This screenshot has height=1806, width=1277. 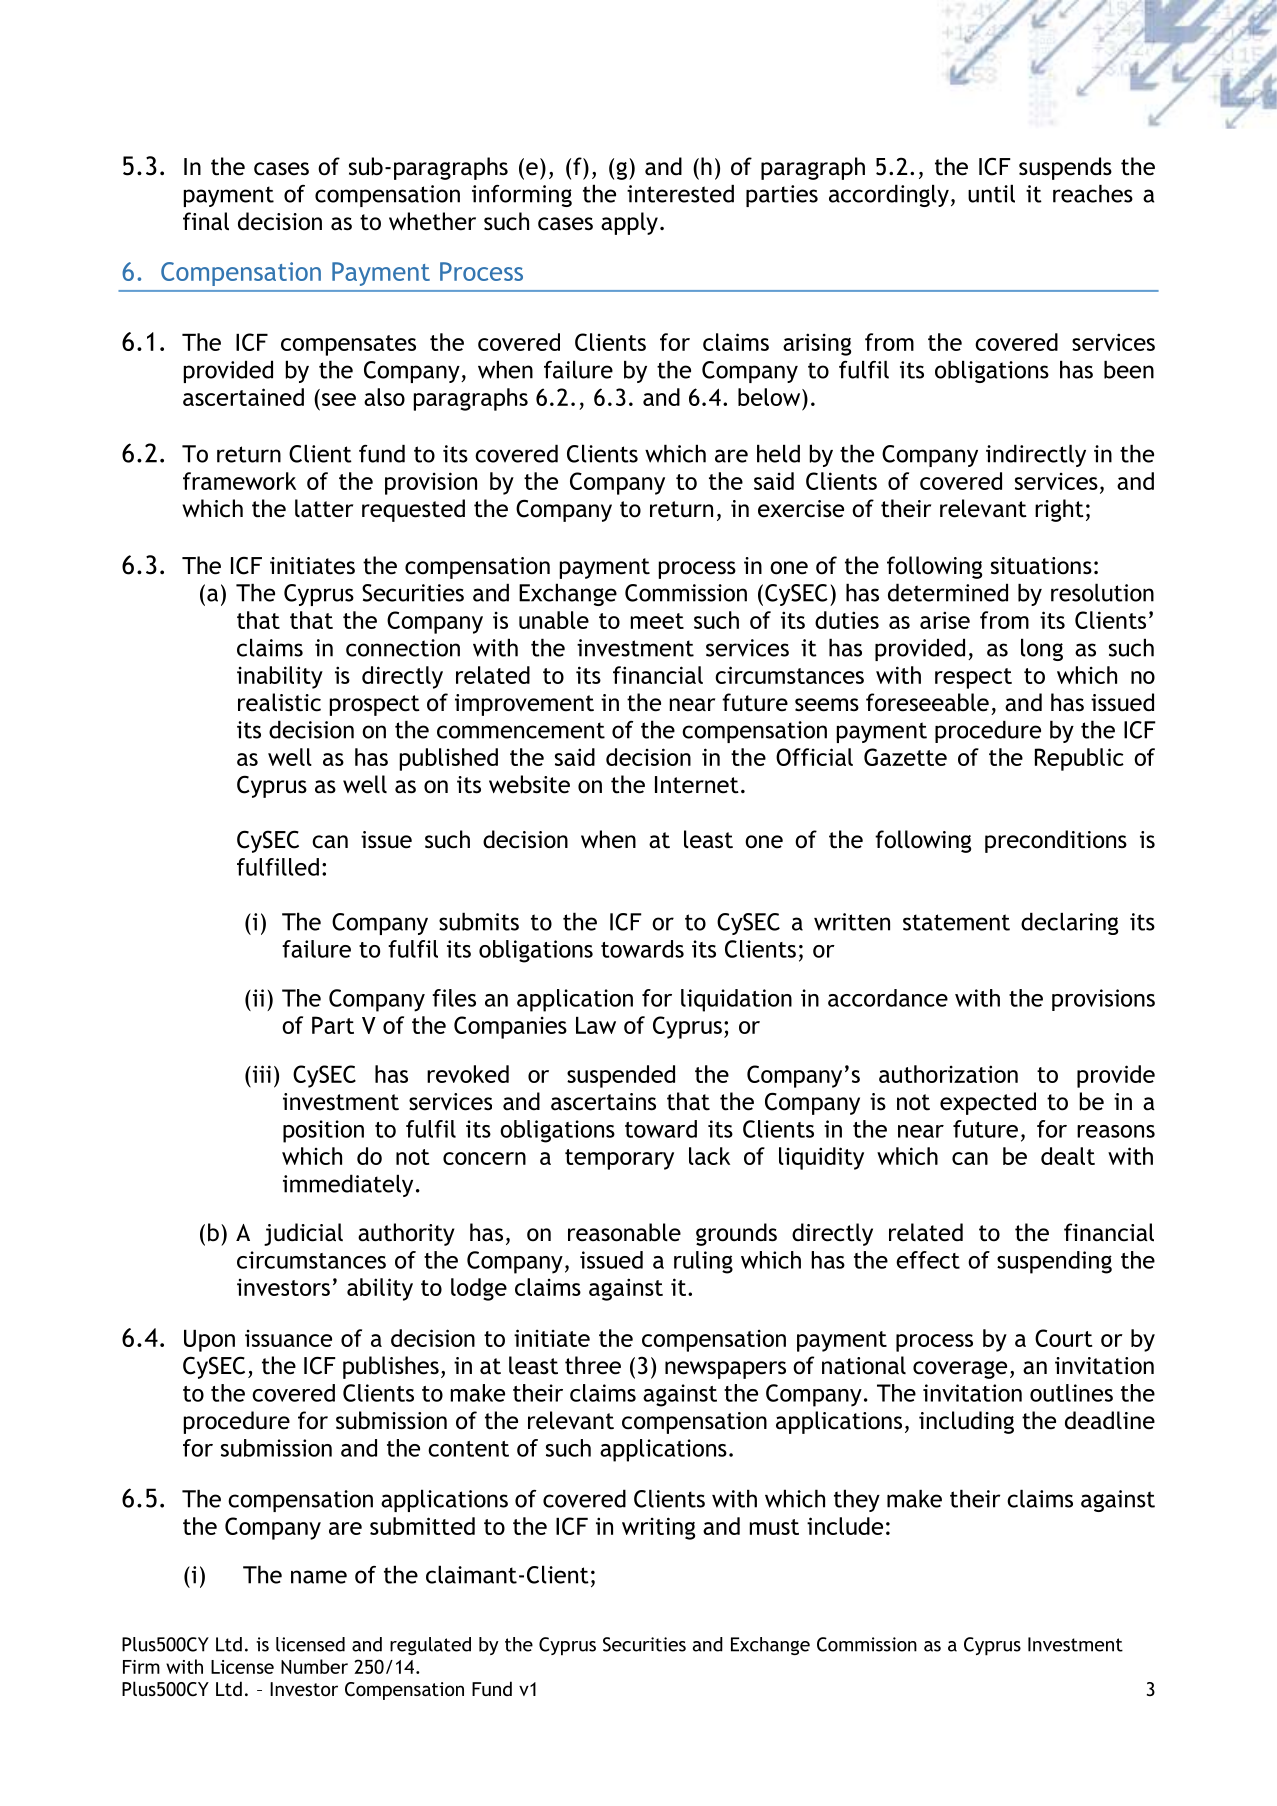 What do you see at coordinates (314, 1666) in the screenshot?
I see `Number` at bounding box center [314, 1666].
